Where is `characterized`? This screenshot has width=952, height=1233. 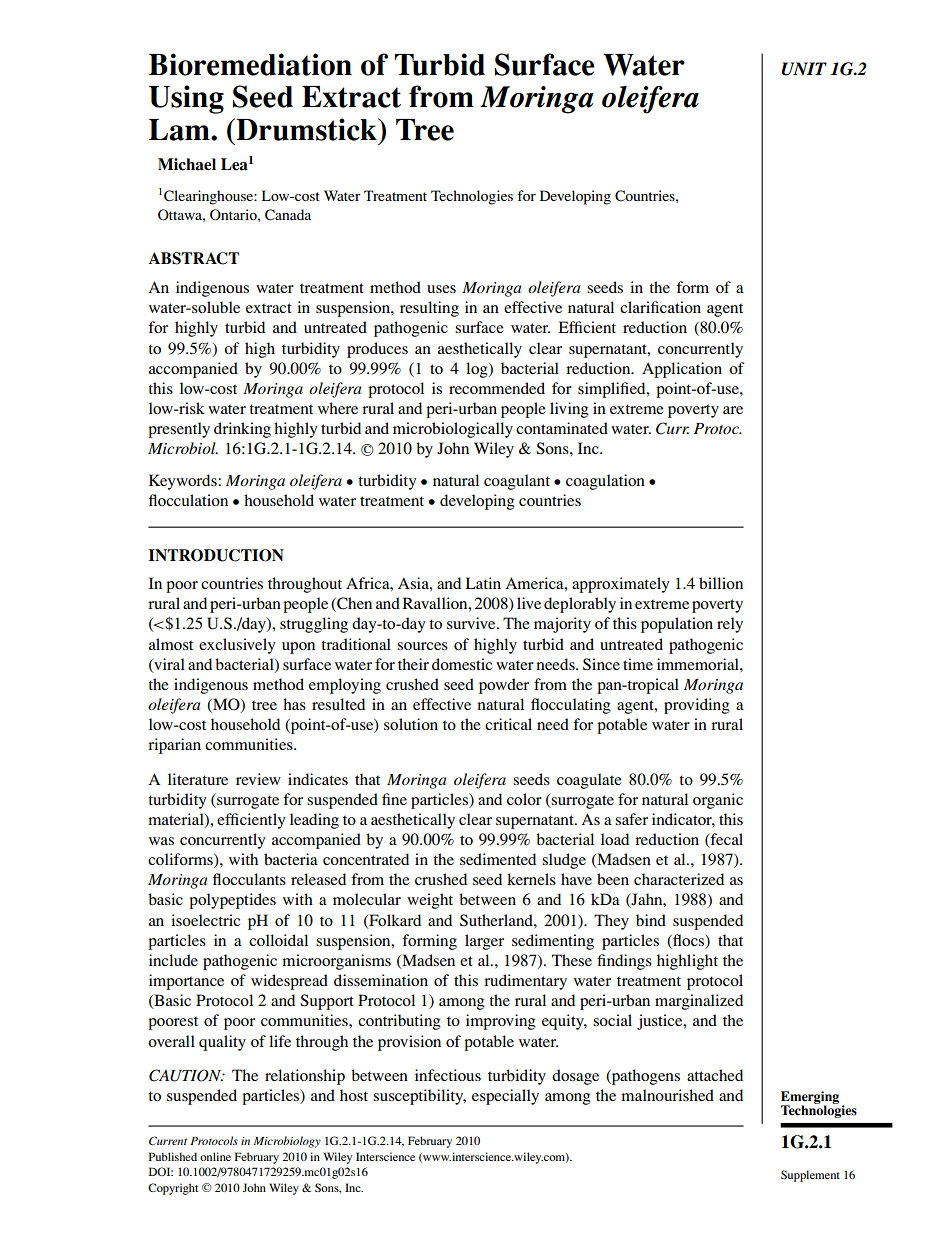 characterized is located at coordinates (679, 879).
